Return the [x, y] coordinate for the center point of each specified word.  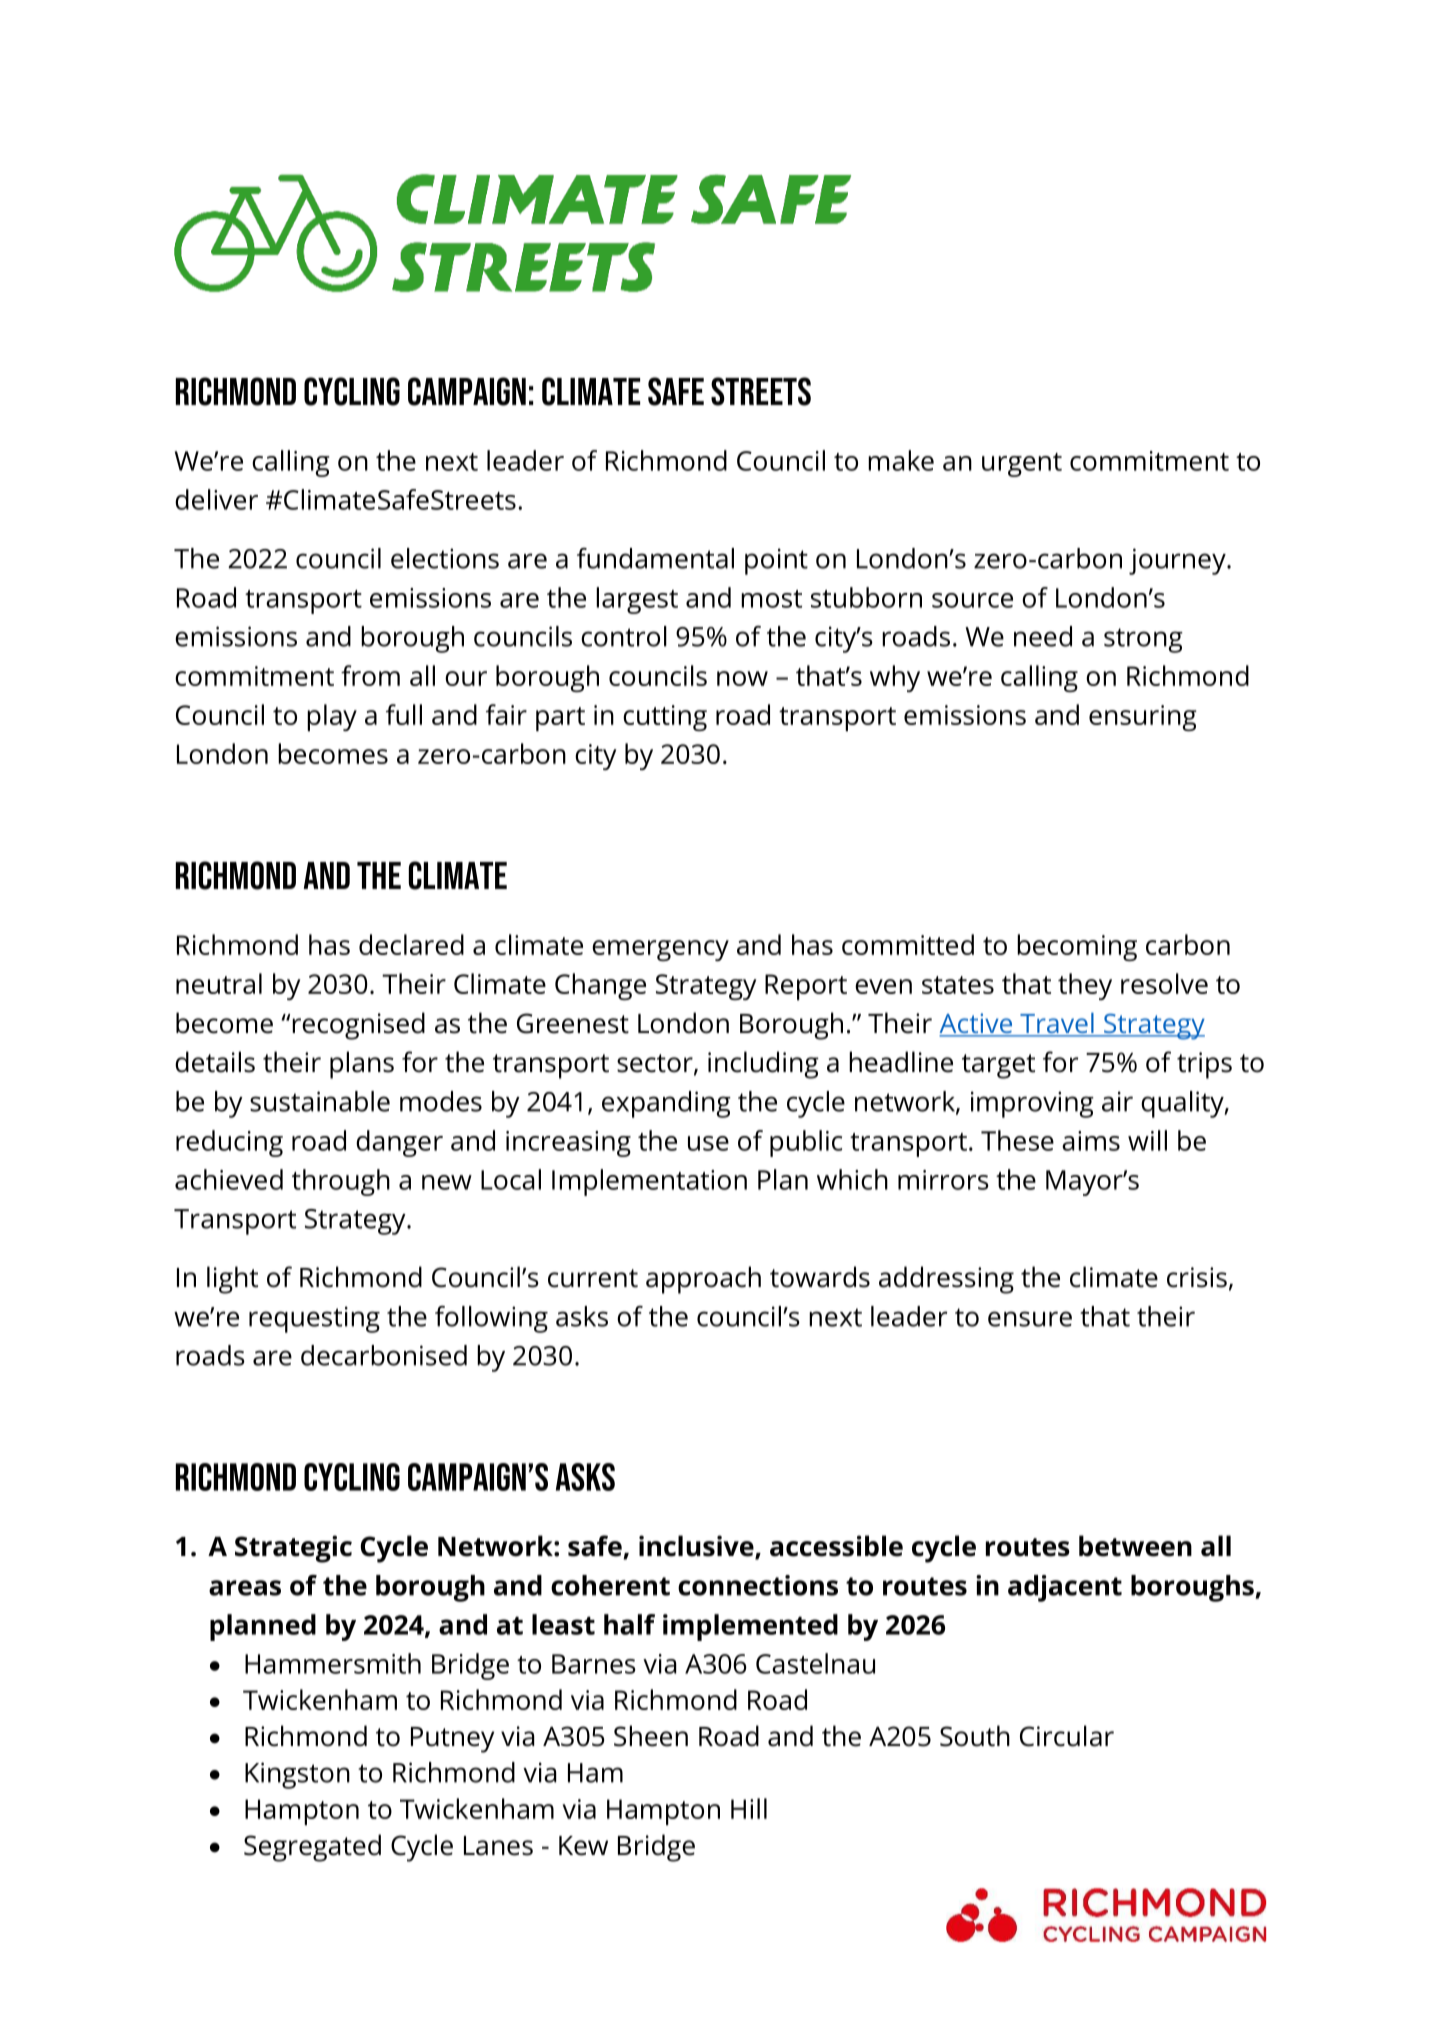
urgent [1022, 465]
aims [1091, 1141]
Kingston [297, 1775]
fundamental [655, 558]
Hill [749, 1808]
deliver [216, 499]
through [341, 1182]
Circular [1067, 1736]
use [708, 1143]
